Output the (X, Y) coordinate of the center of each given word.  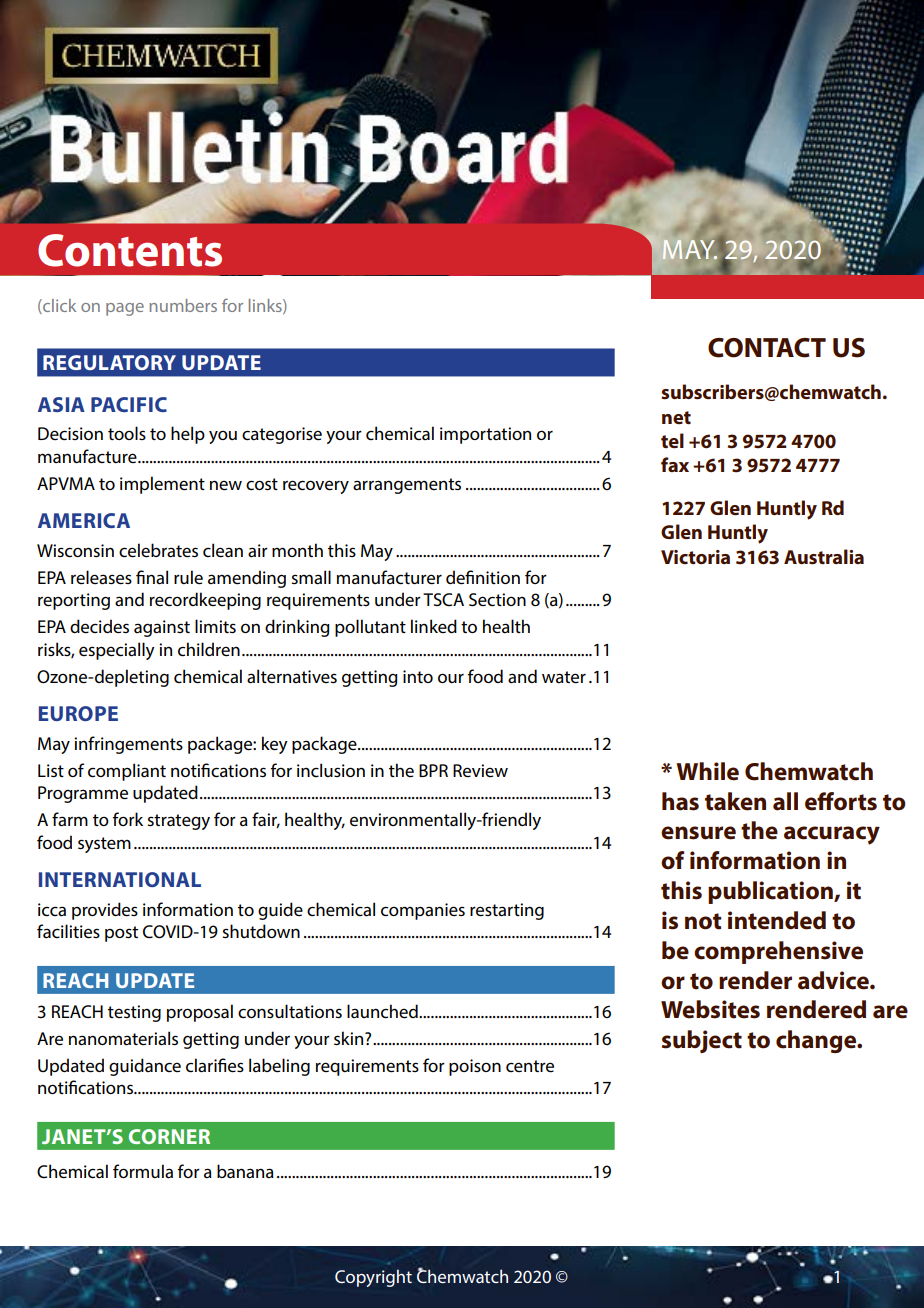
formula (143, 1171)
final (152, 577)
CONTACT (767, 348)
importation (485, 435)
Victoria (695, 557)
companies (423, 911)
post (121, 934)
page (125, 309)
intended (777, 920)
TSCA (443, 599)
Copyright (373, 1278)
